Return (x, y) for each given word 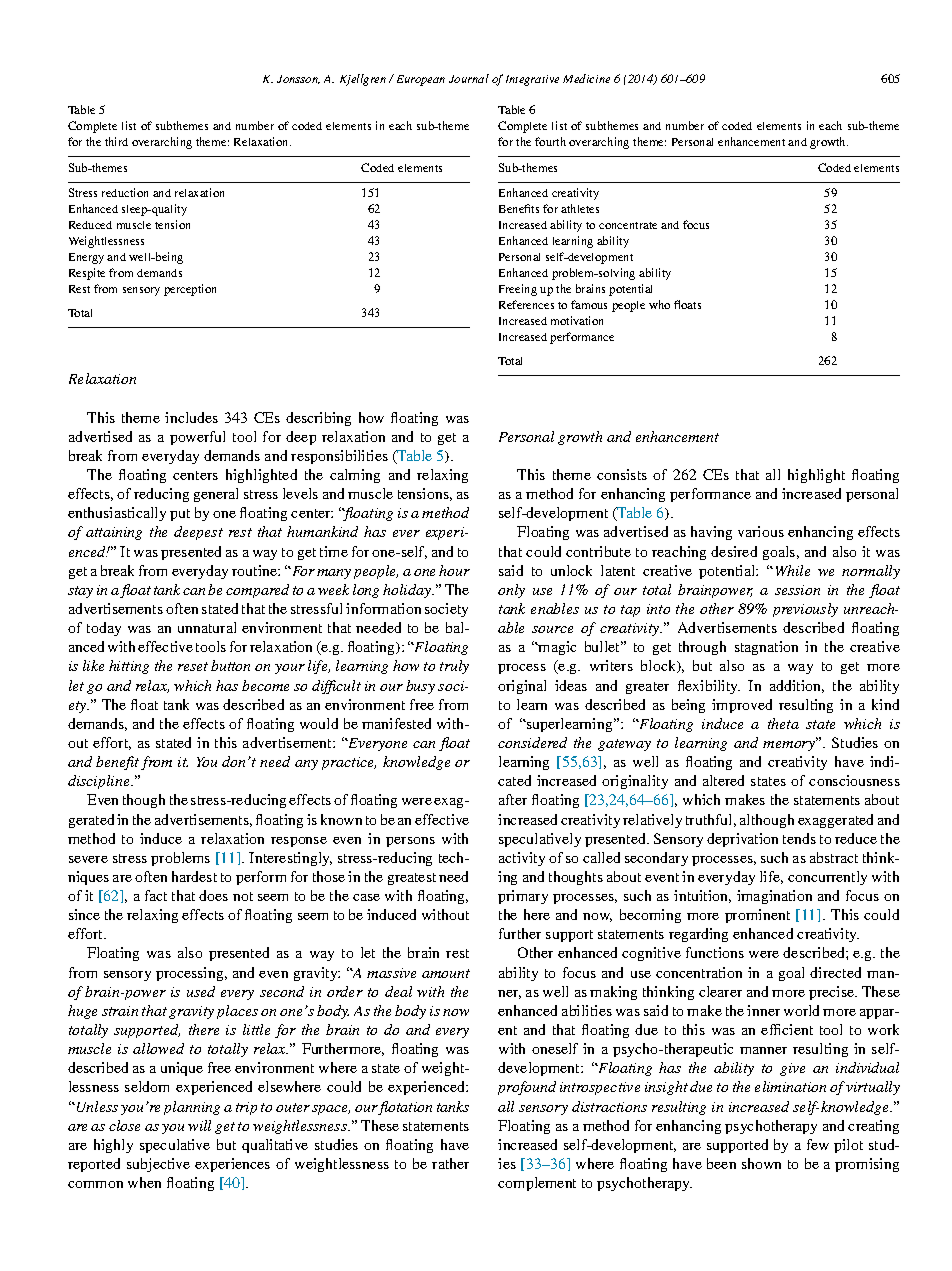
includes (191, 417)
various (761, 531)
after (513, 799)
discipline (100, 782)
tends (799, 838)
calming (355, 476)
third (116, 141)
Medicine (586, 78)
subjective (158, 1165)
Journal (469, 78)
